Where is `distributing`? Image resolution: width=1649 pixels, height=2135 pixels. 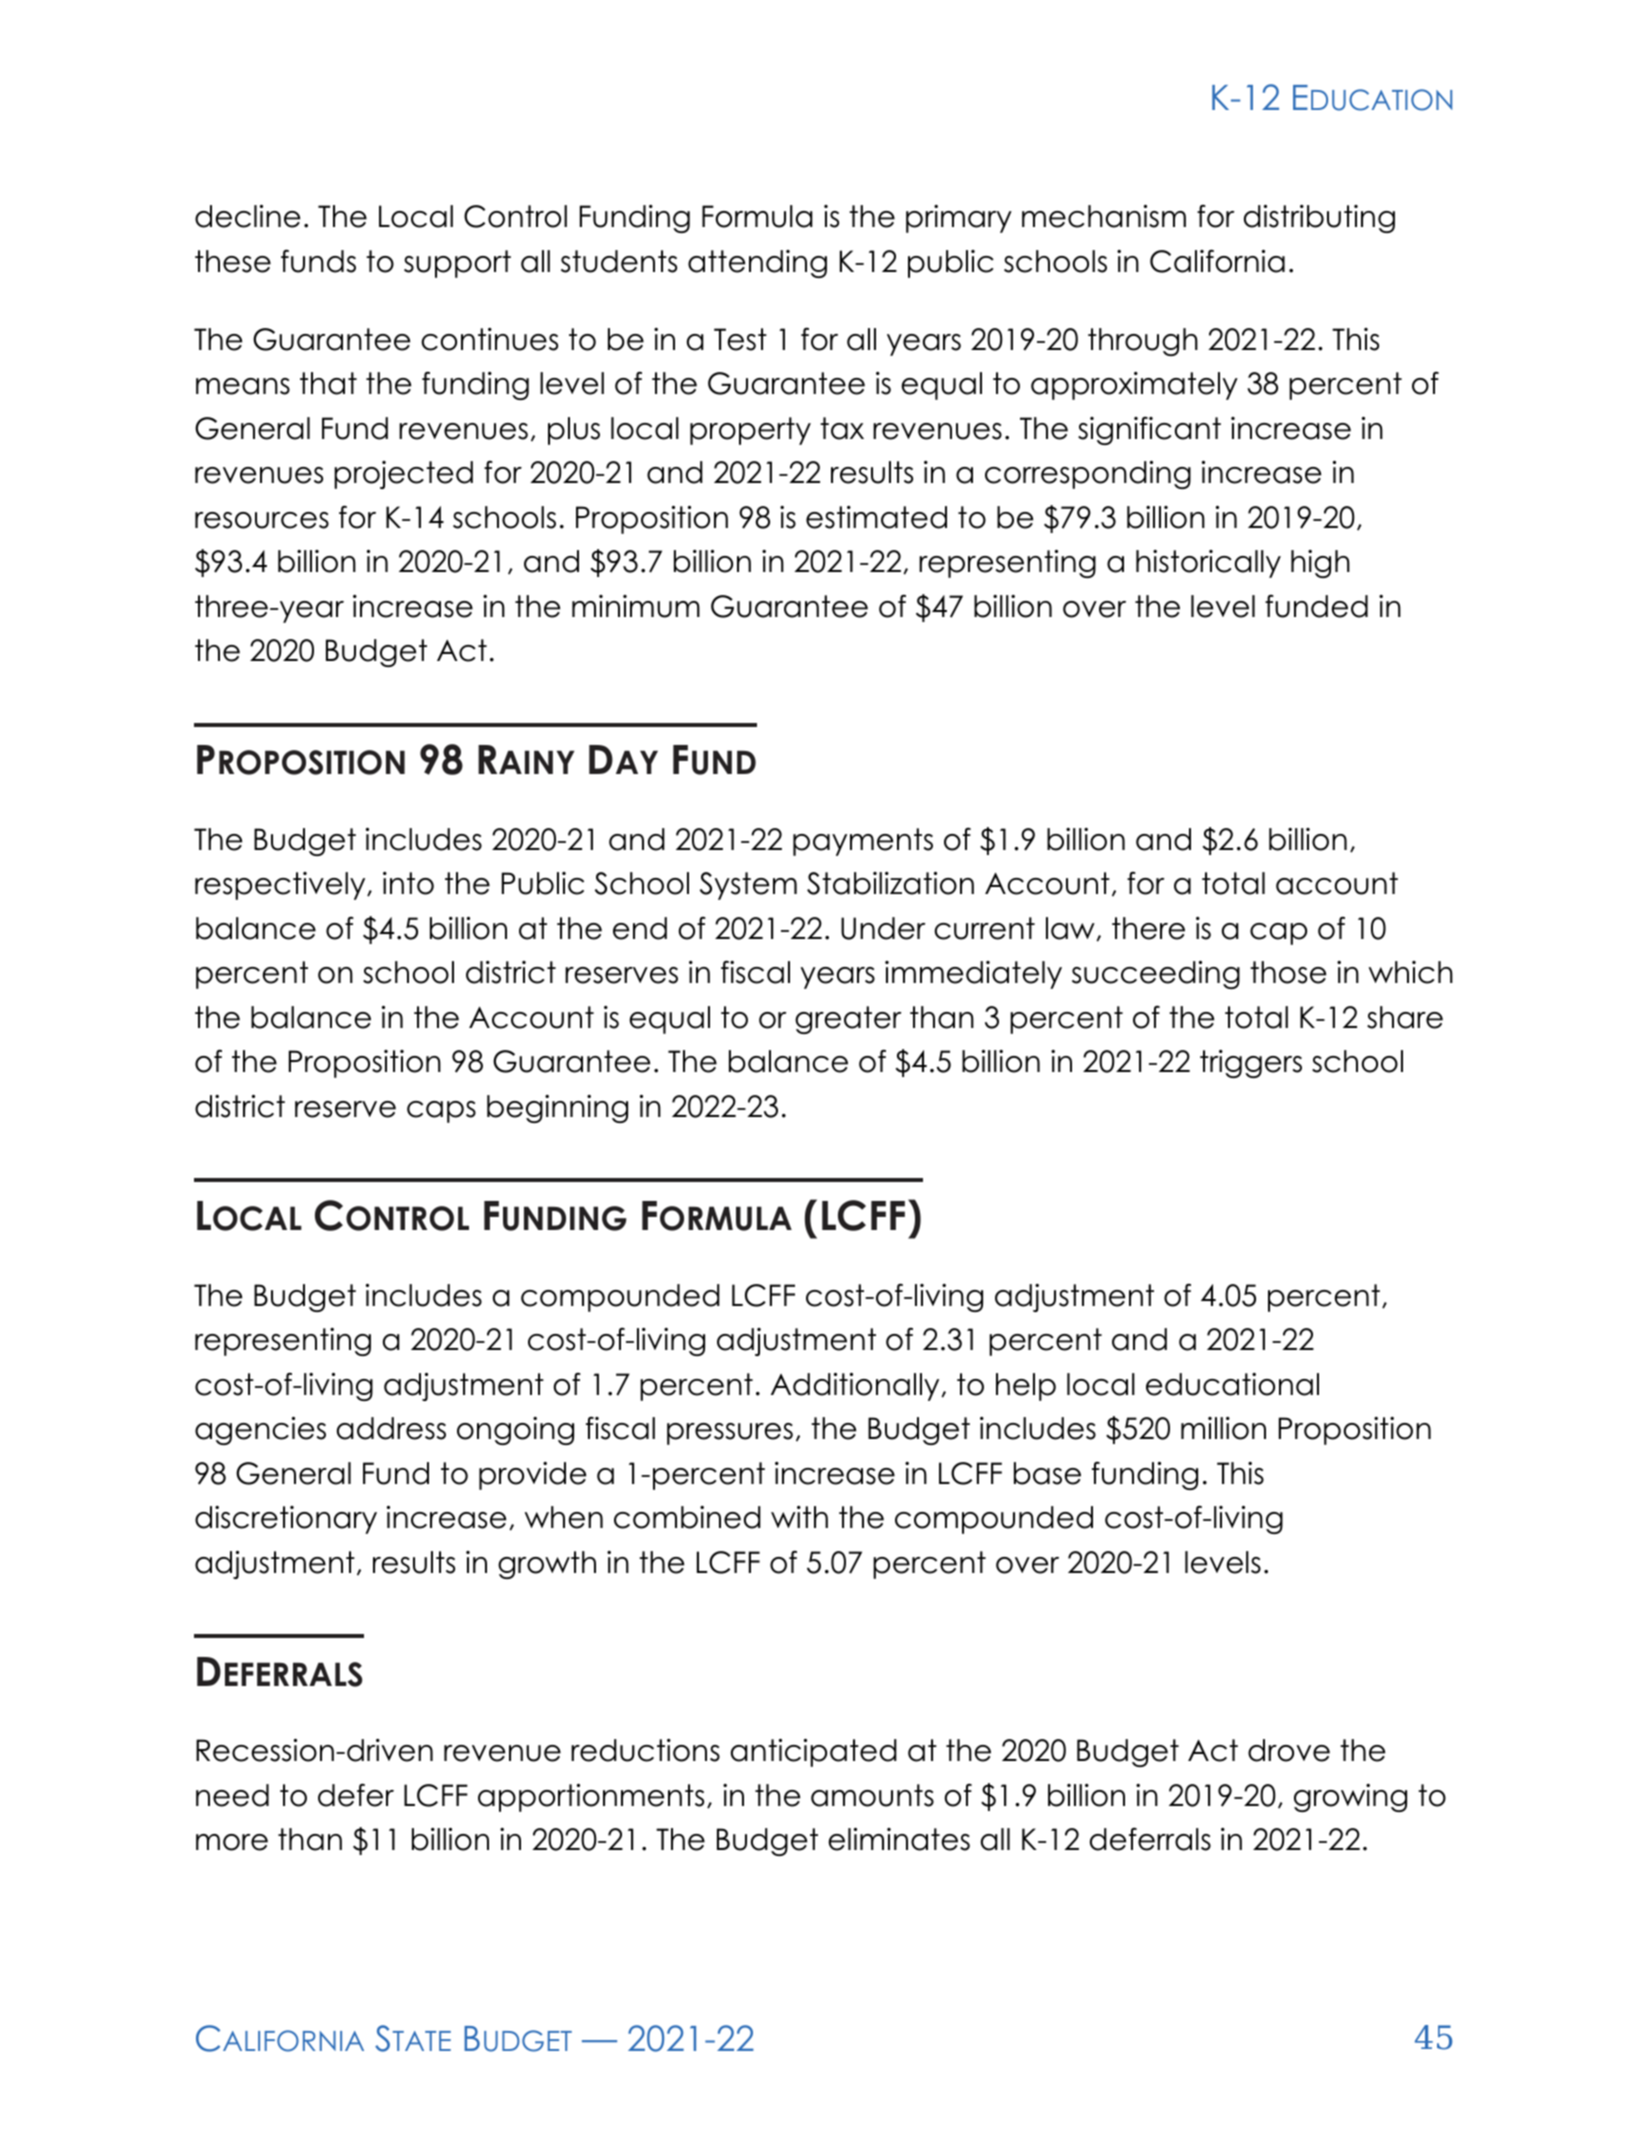
distributing is located at coordinates (1319, 219).
